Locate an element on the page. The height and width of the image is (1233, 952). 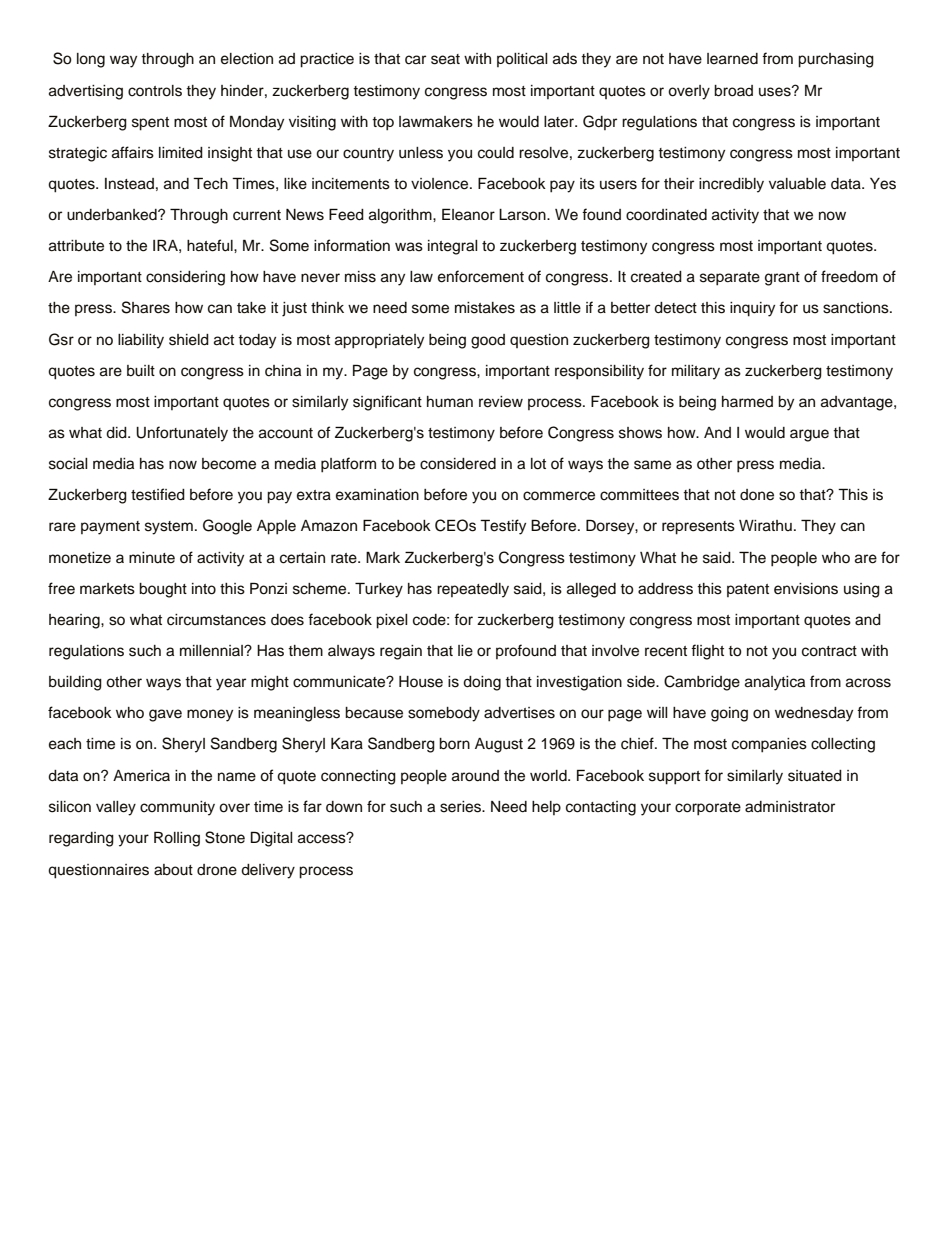
series is located at coordinates (462, 807).
